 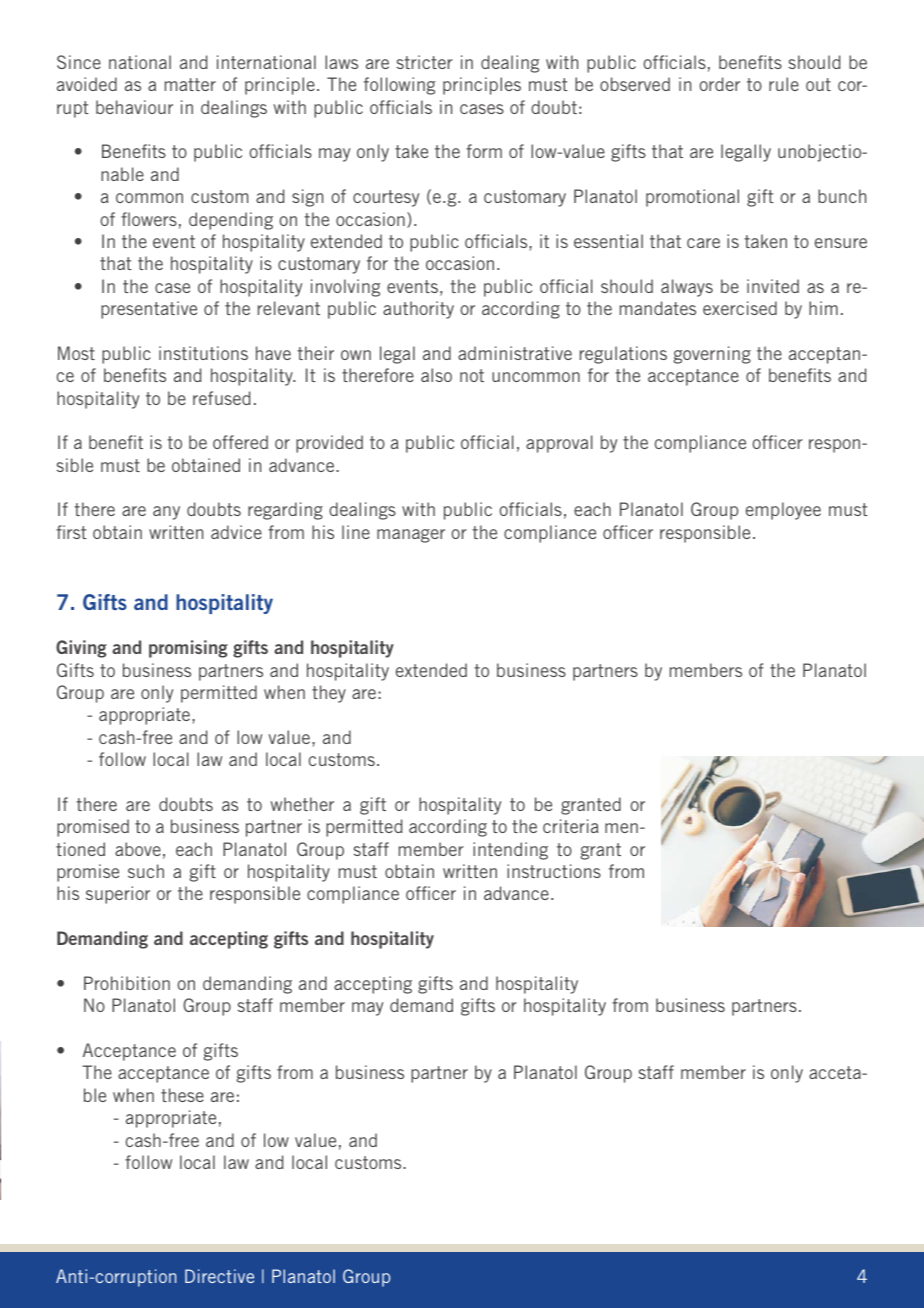 I want to click on matter, so click(x=190, y=84).
